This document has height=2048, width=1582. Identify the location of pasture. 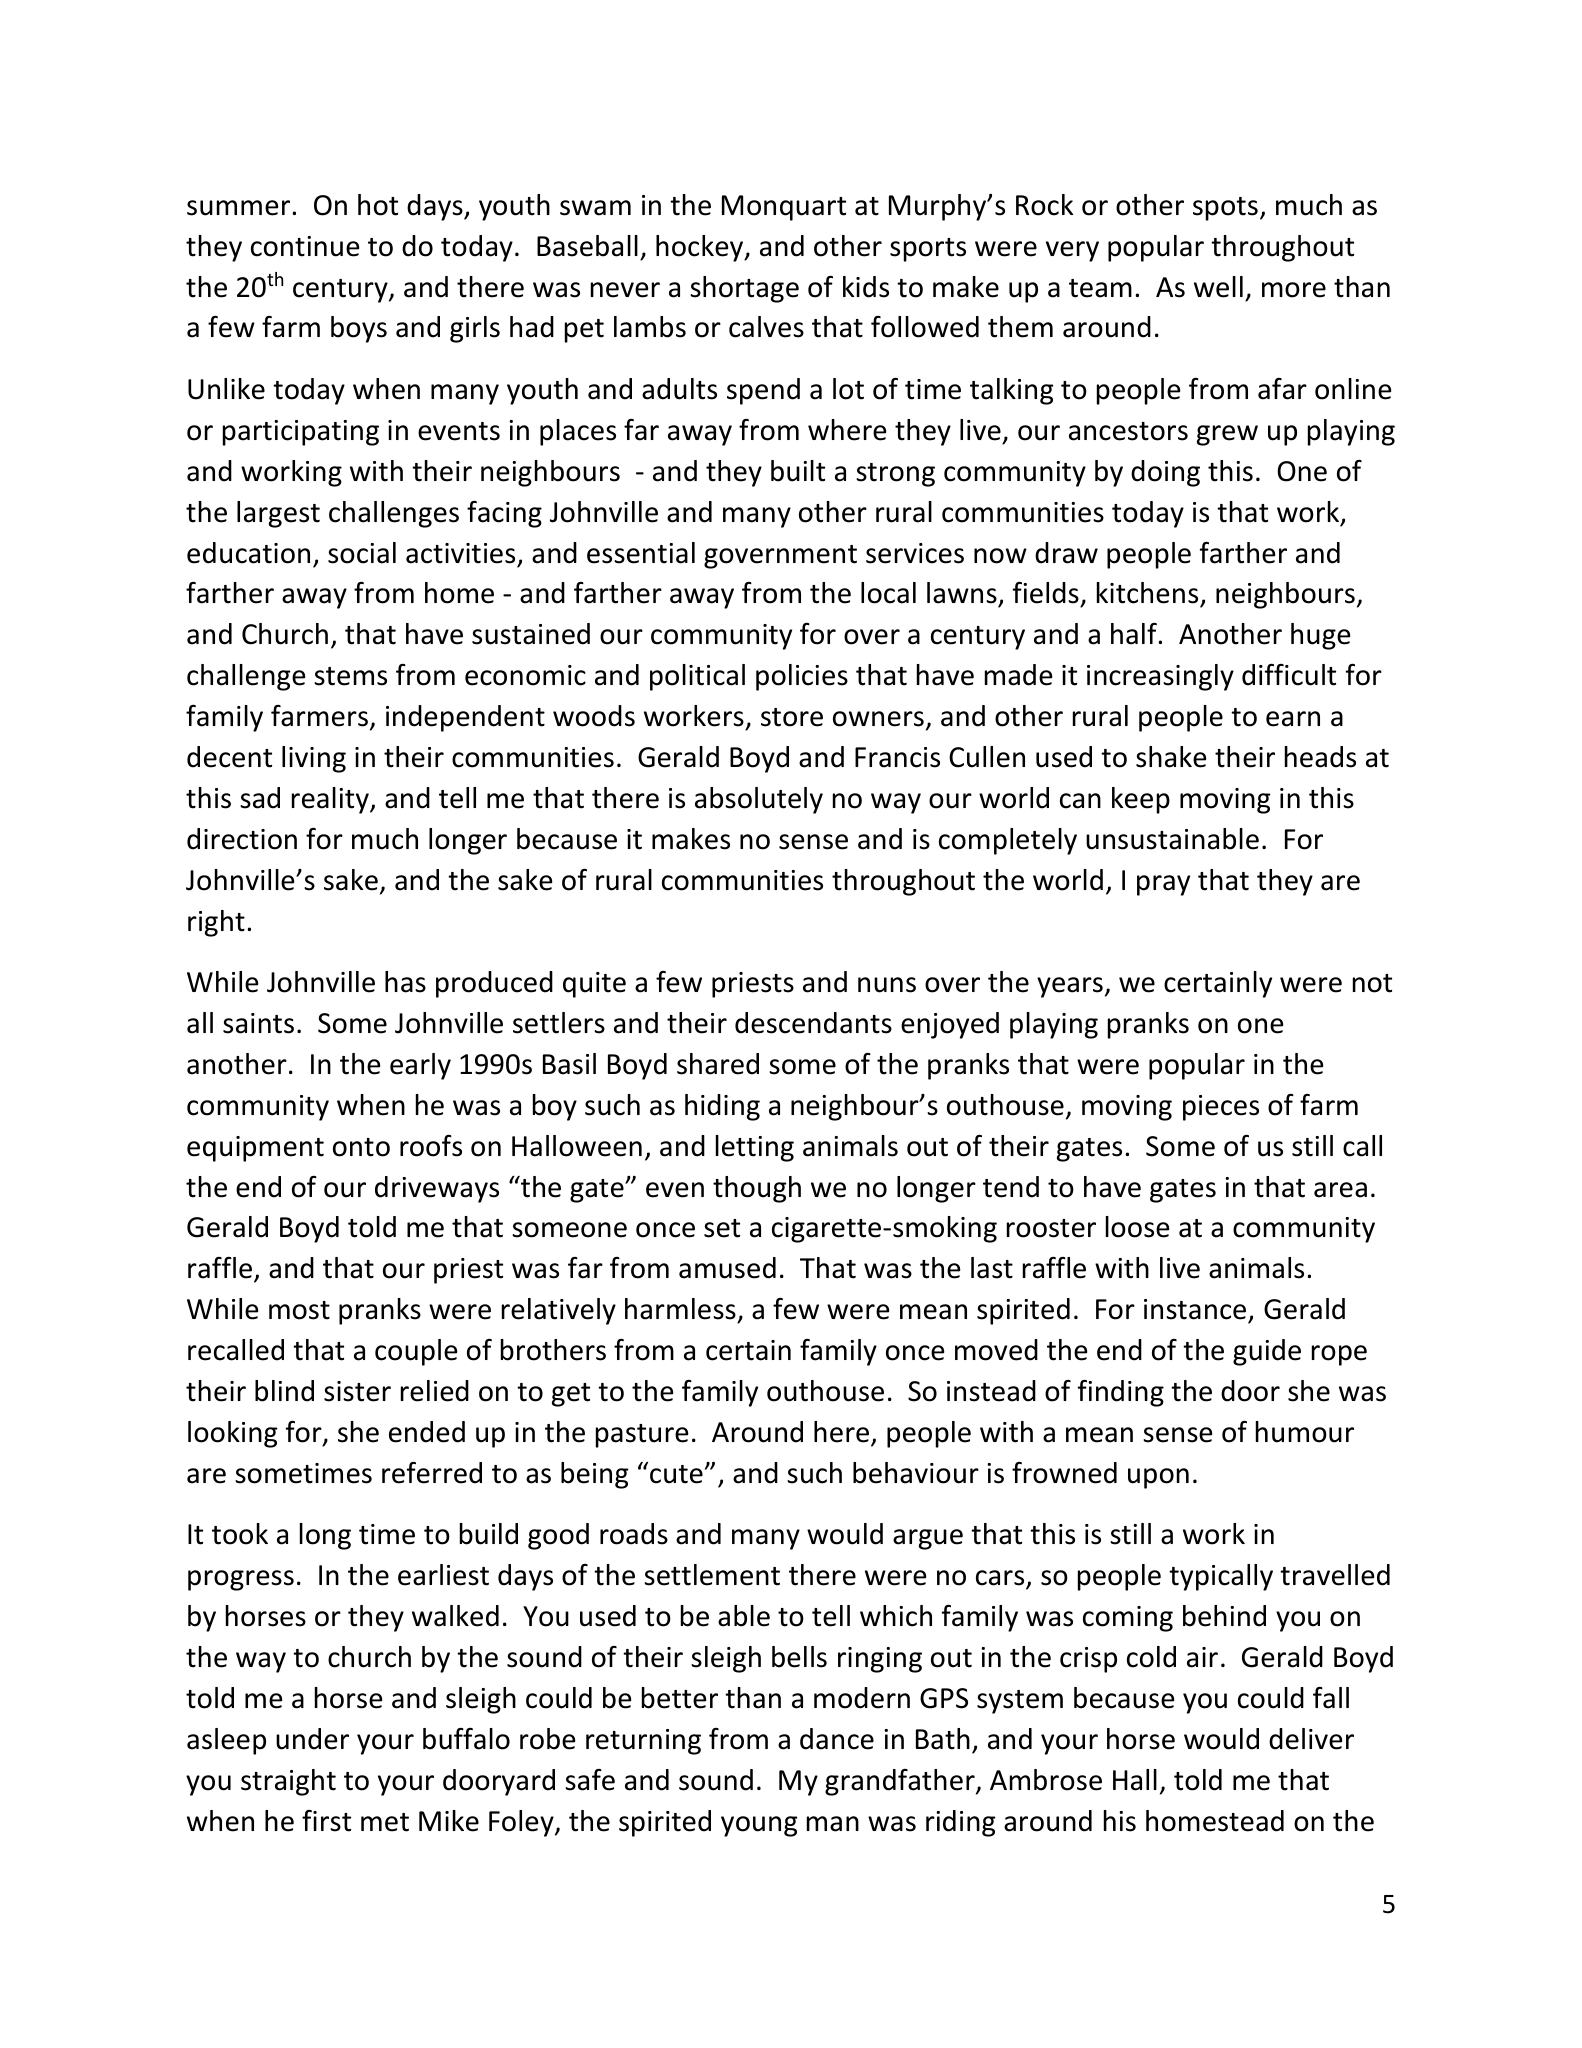
(642, 1436).
